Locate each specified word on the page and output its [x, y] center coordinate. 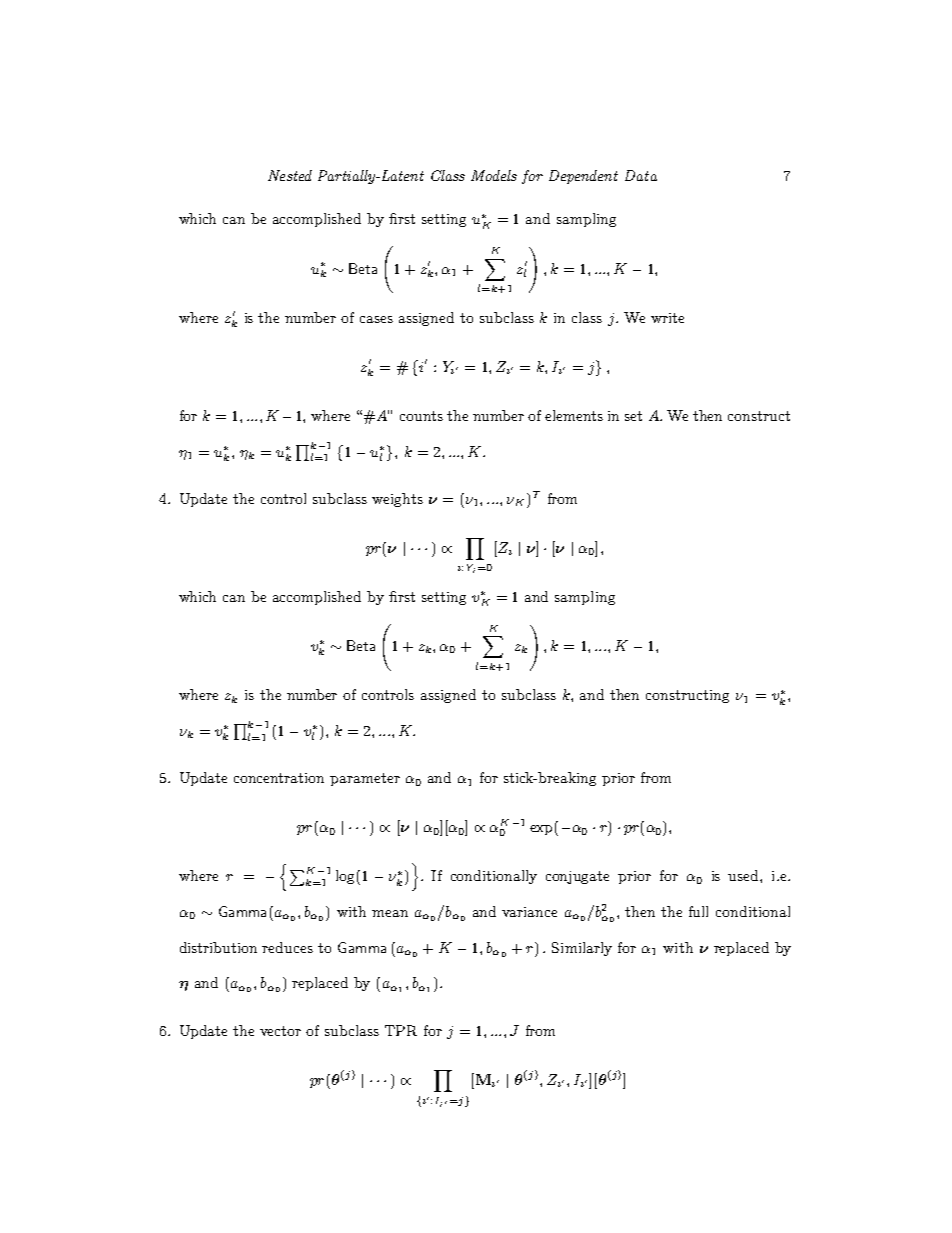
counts [421, 416]
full [698, 911]
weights [397, 500]
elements [574, 415]
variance [529, 912]
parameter [365, 779]
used [744, 875]
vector [280, 1031]
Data [641, 175]
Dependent [583, 177]
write [667, 318]
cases [376, 319]
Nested [290, 175]
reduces [287, 947]
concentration [279, 778]
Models [494, 175]
